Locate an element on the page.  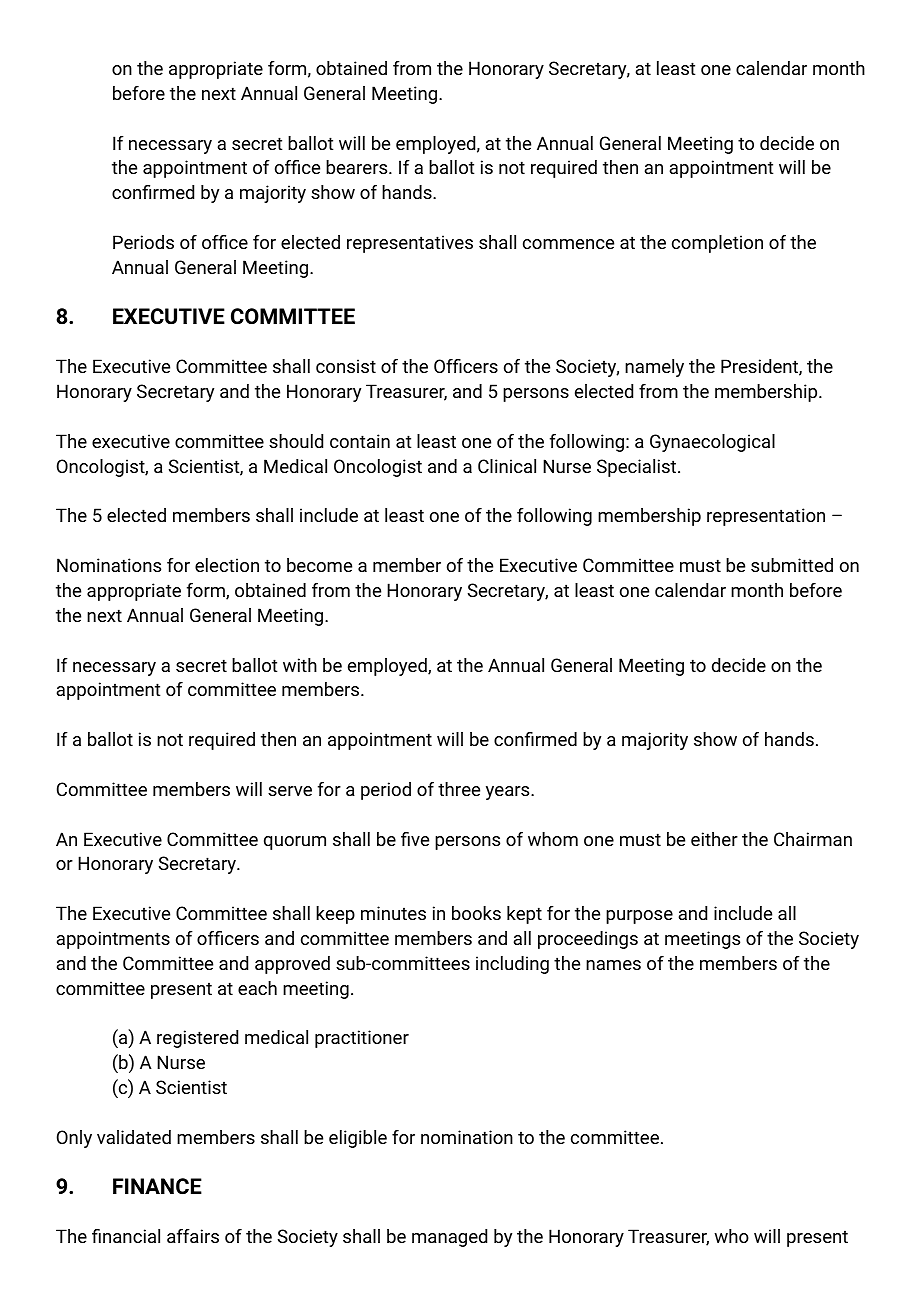
either is located at coordinates (714, 839).
